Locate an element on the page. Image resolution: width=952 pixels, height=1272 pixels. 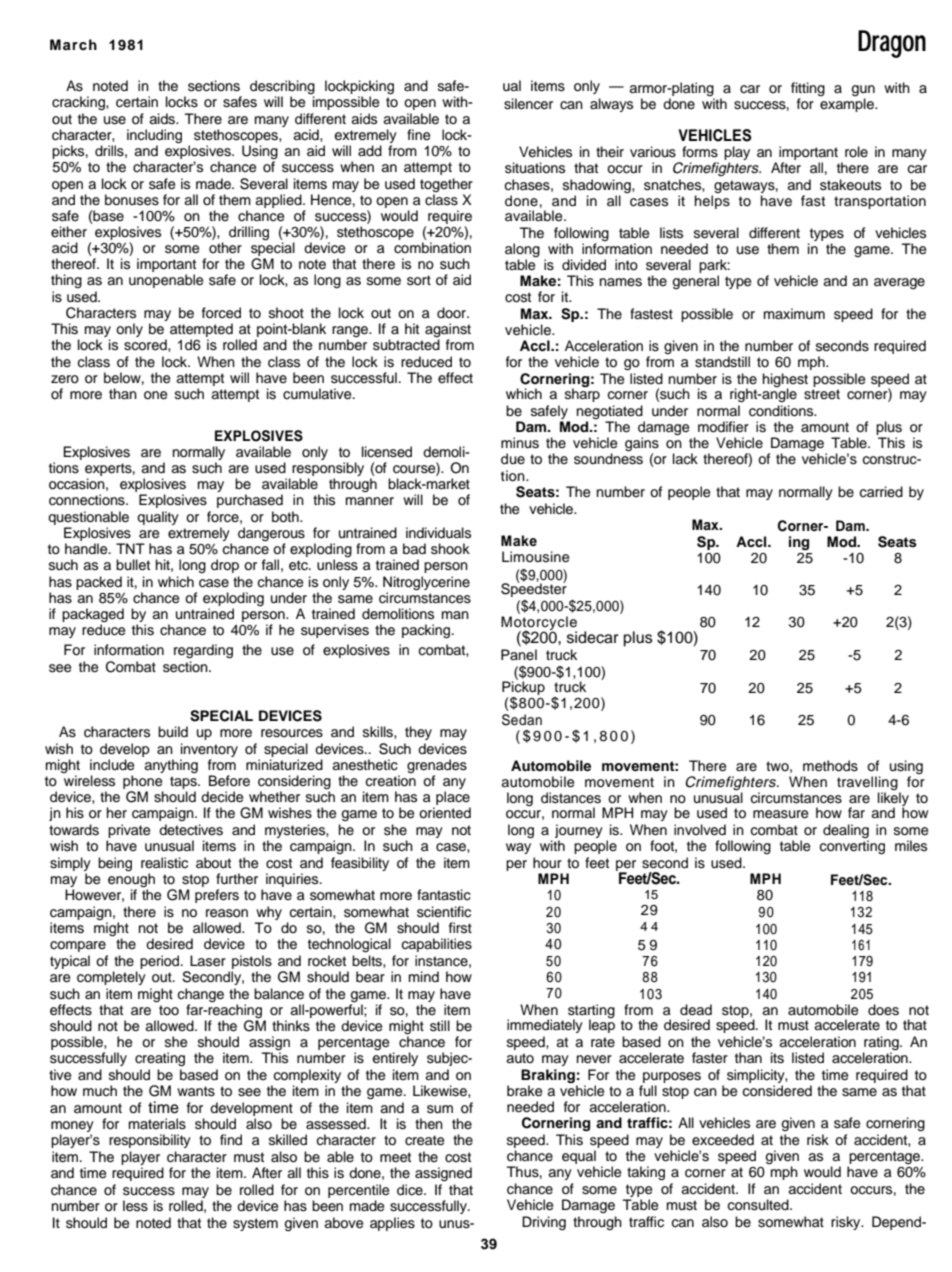
Driving is located at coordinates (544, 1223).
